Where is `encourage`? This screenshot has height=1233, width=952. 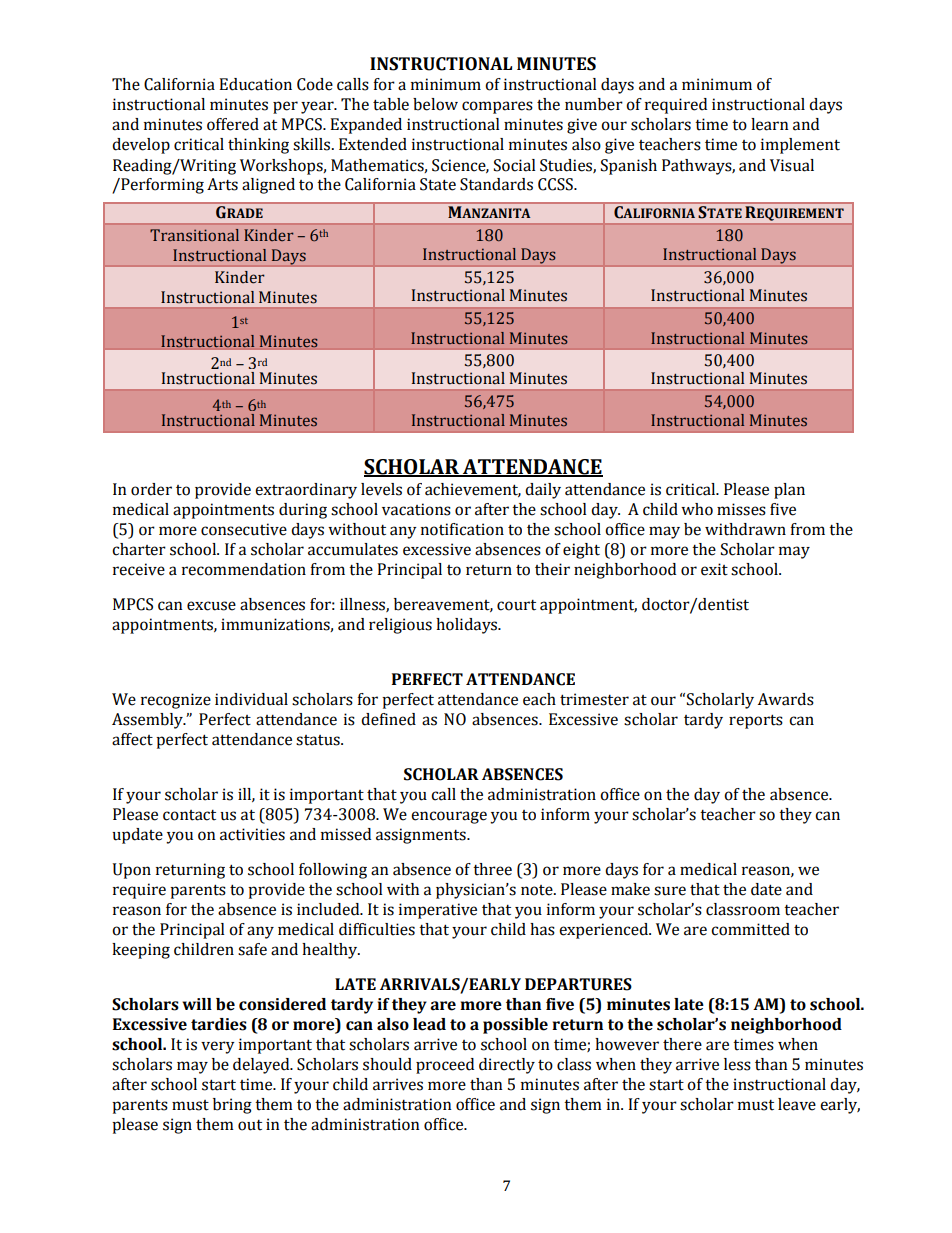 encourage is located at coordinates (449, 817).
